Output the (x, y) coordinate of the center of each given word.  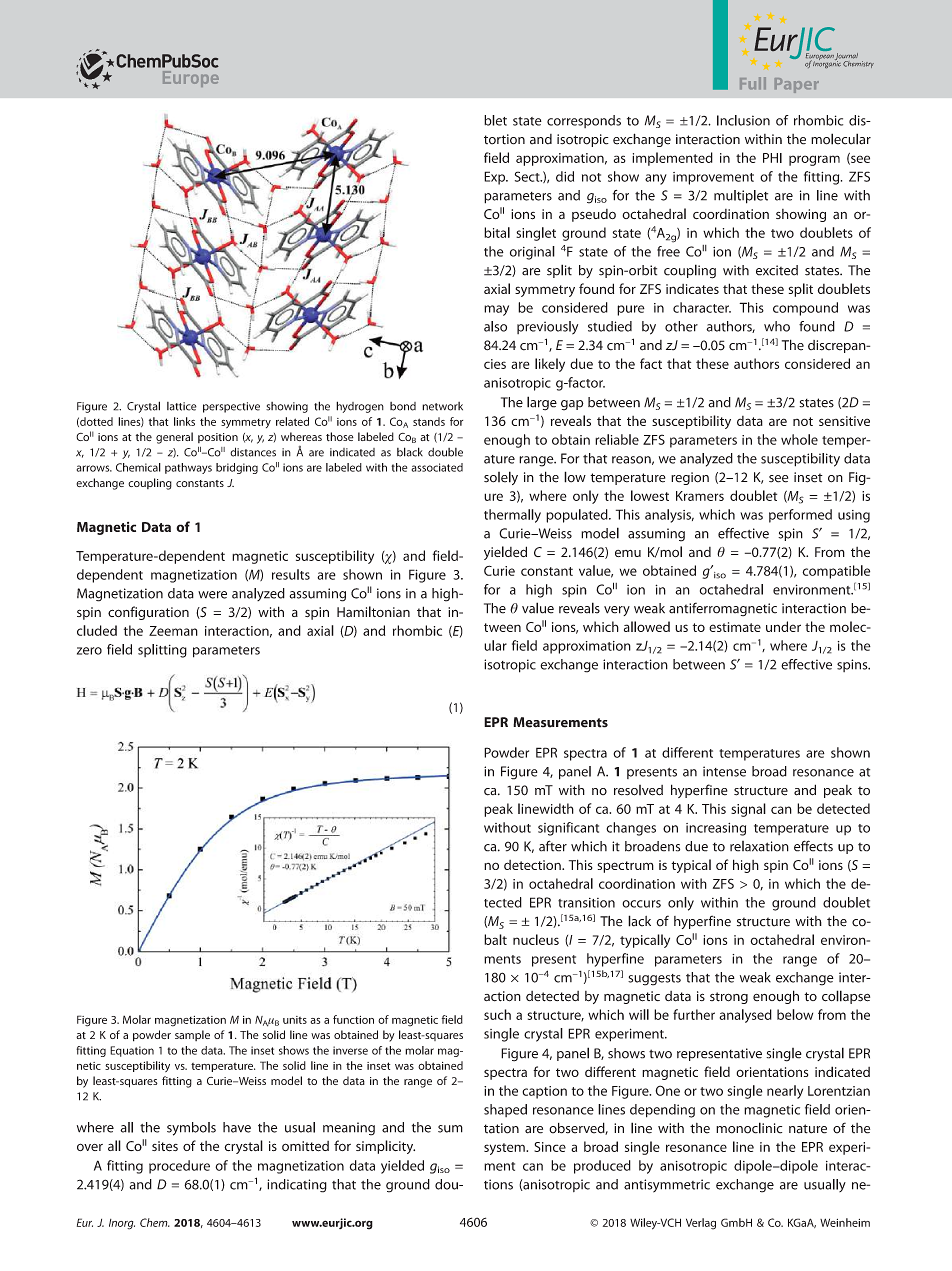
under (783, 626)
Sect (528, 176)
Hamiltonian (373, 611)
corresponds (584, 121)
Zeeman (173, 631)
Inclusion (743, 120)
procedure (179, 1167)
